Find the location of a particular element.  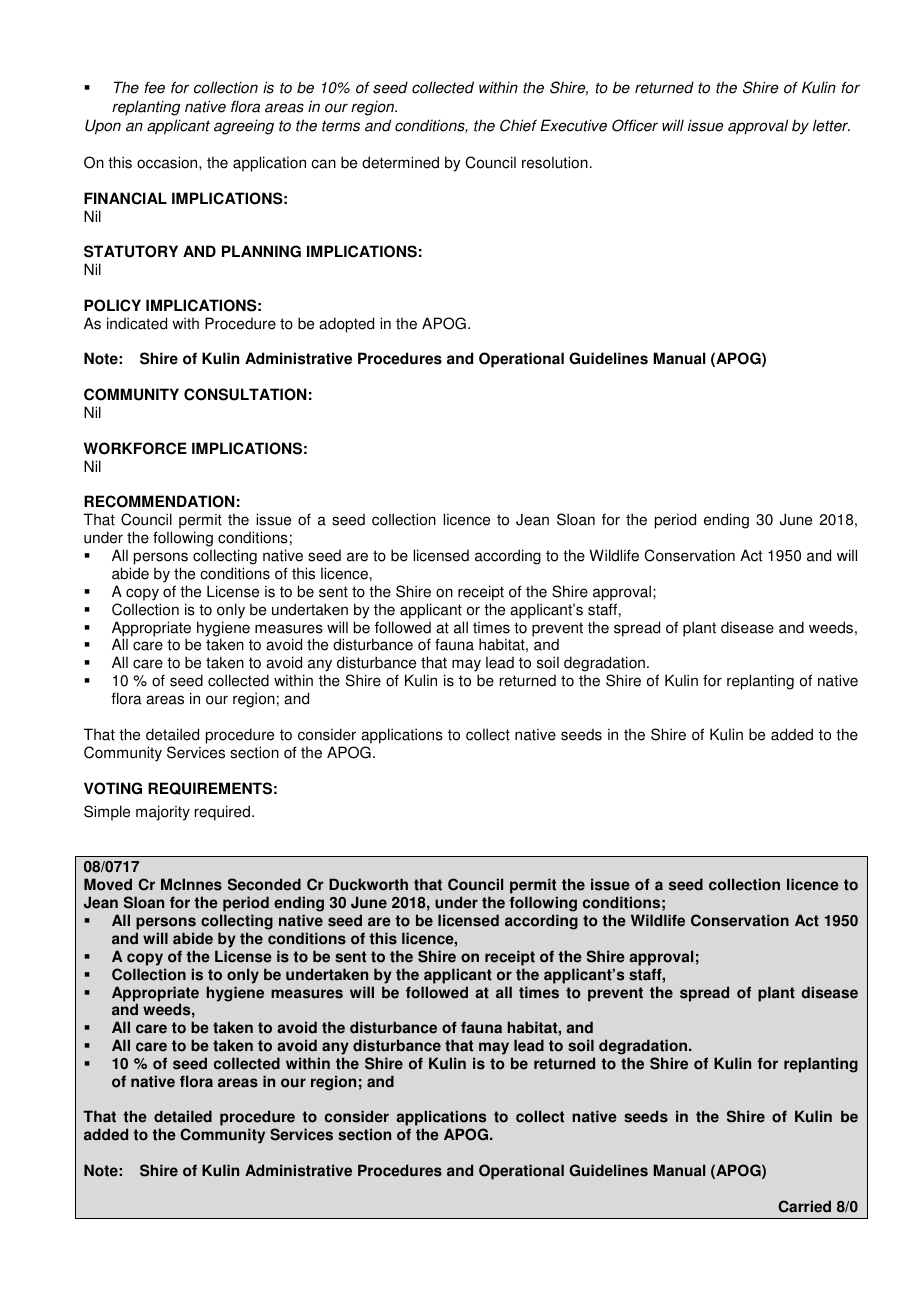

determined is located at coordinates (400, 162).
